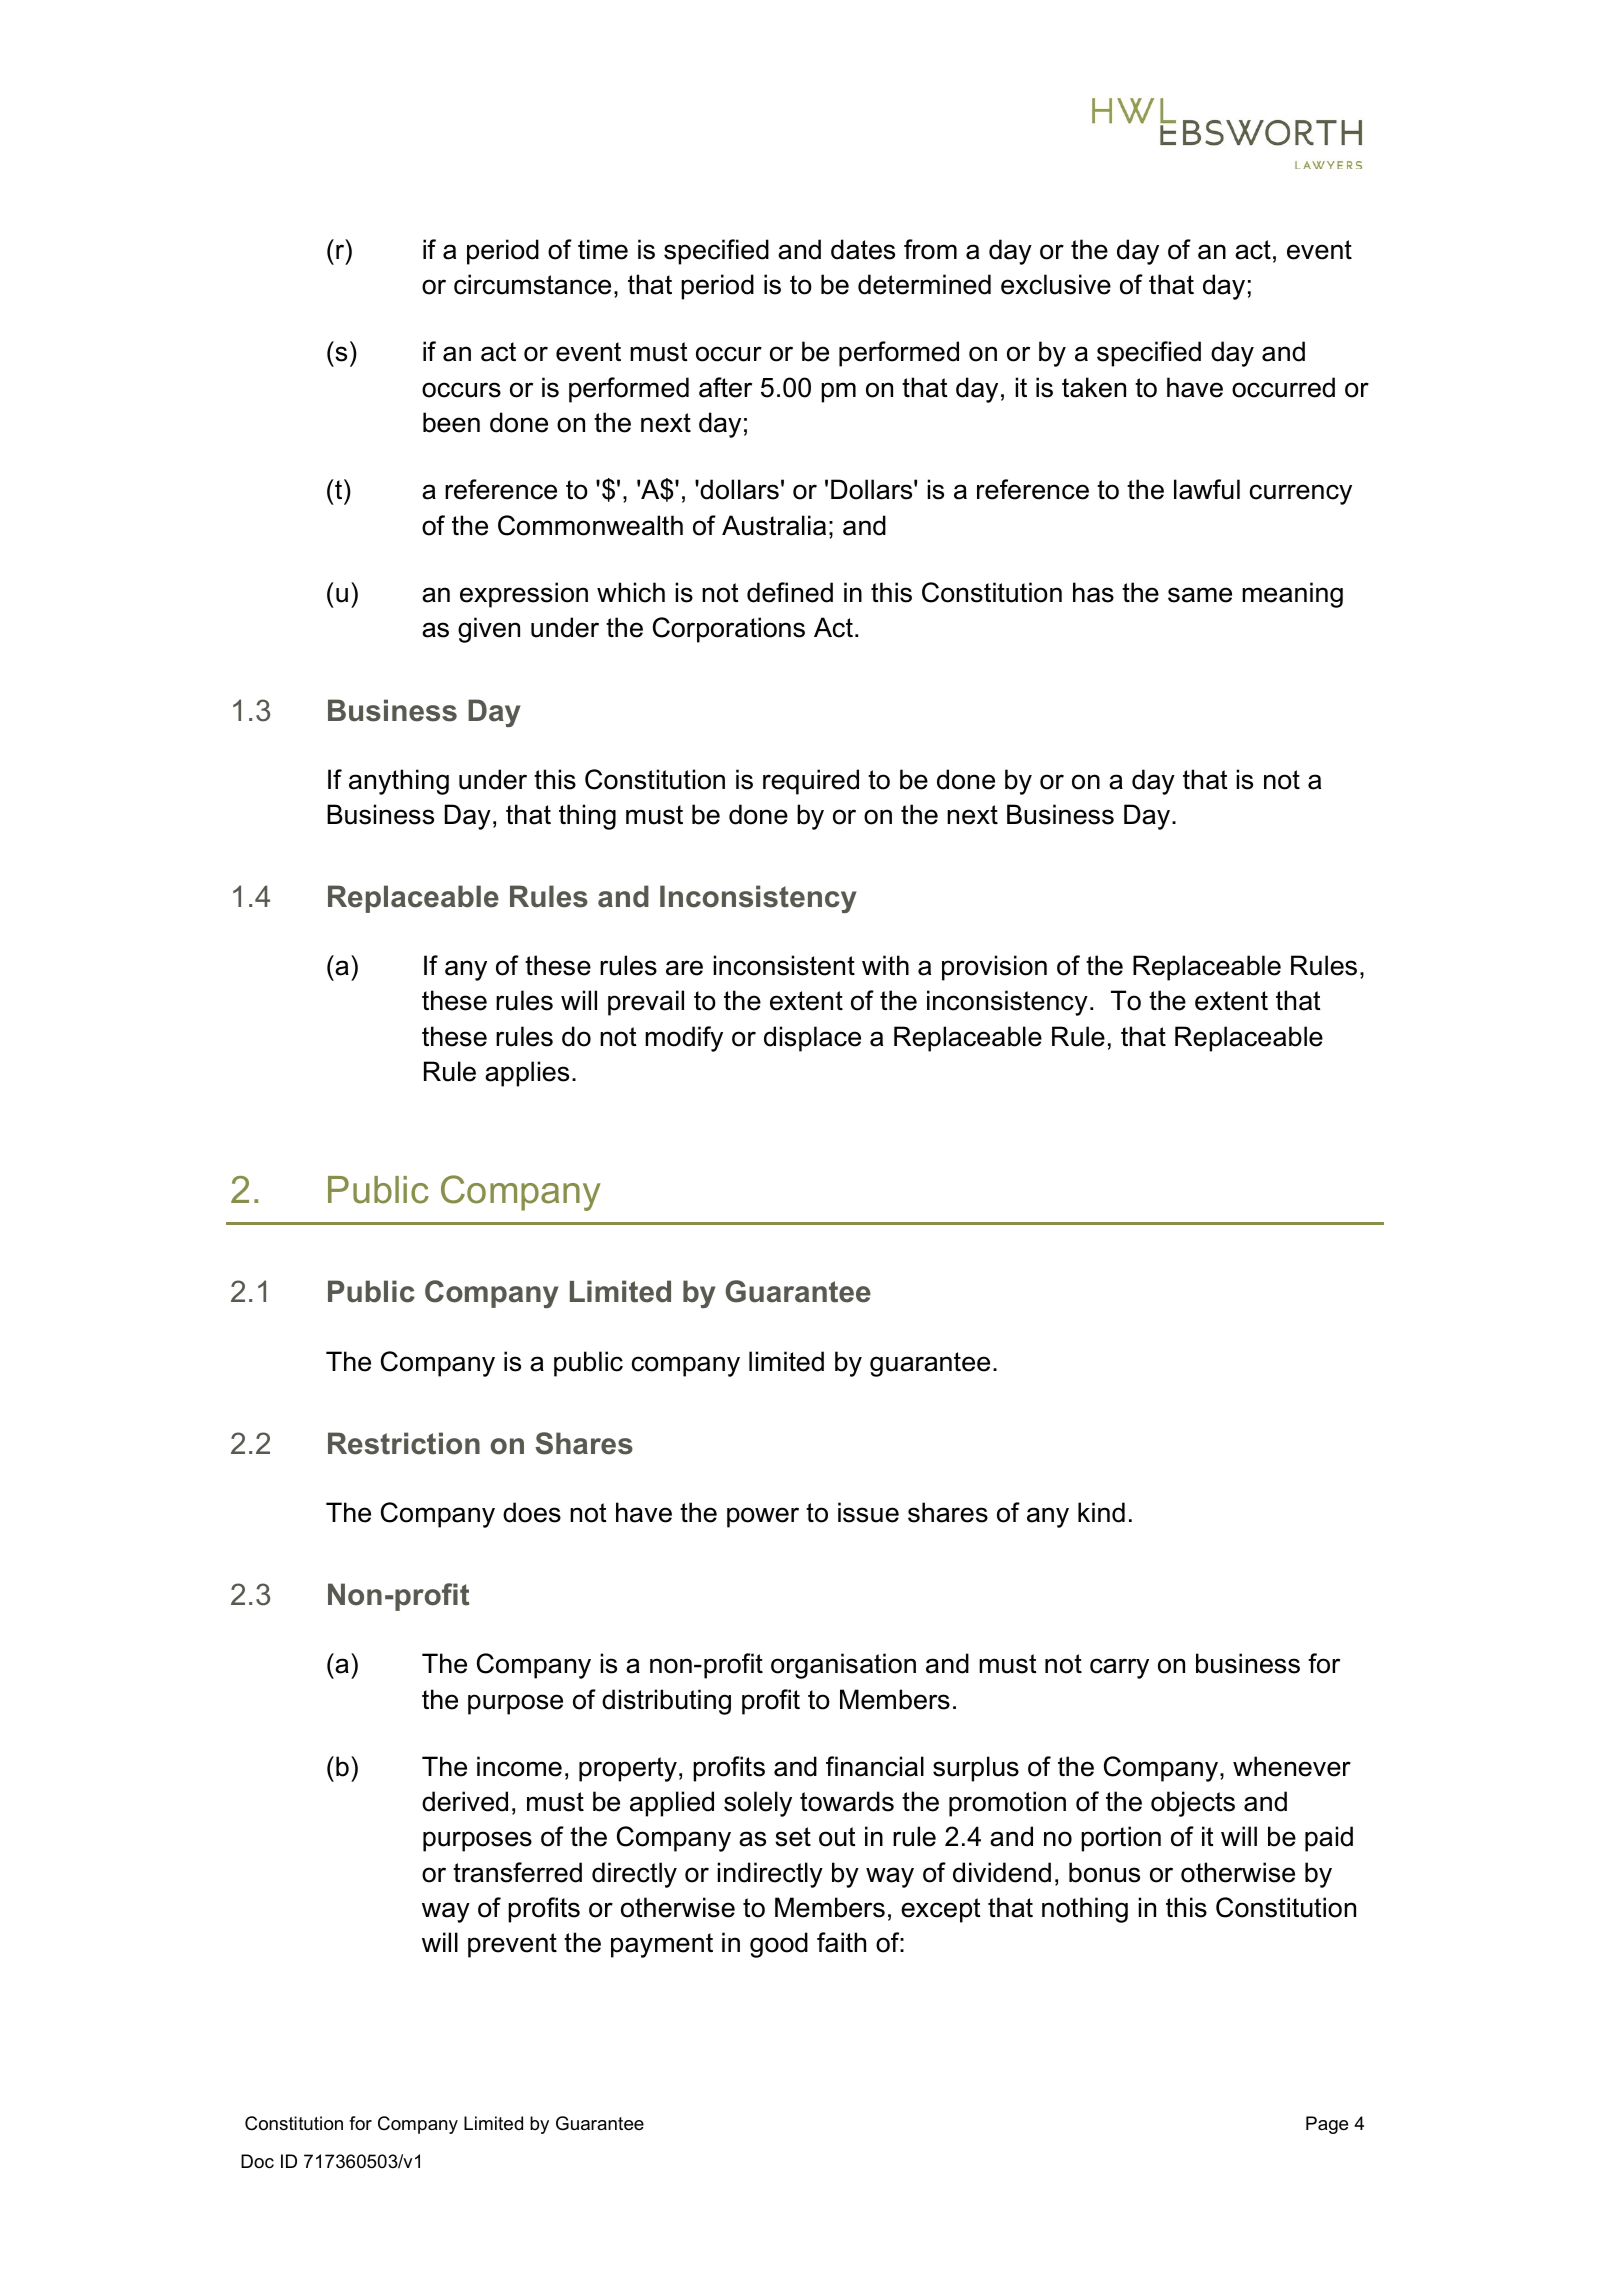 Image resolution: width=1610 pixels, height=2277 pixels. Describe the element at coordinates (465, 1801) in the page. I see `derived` at that location.
